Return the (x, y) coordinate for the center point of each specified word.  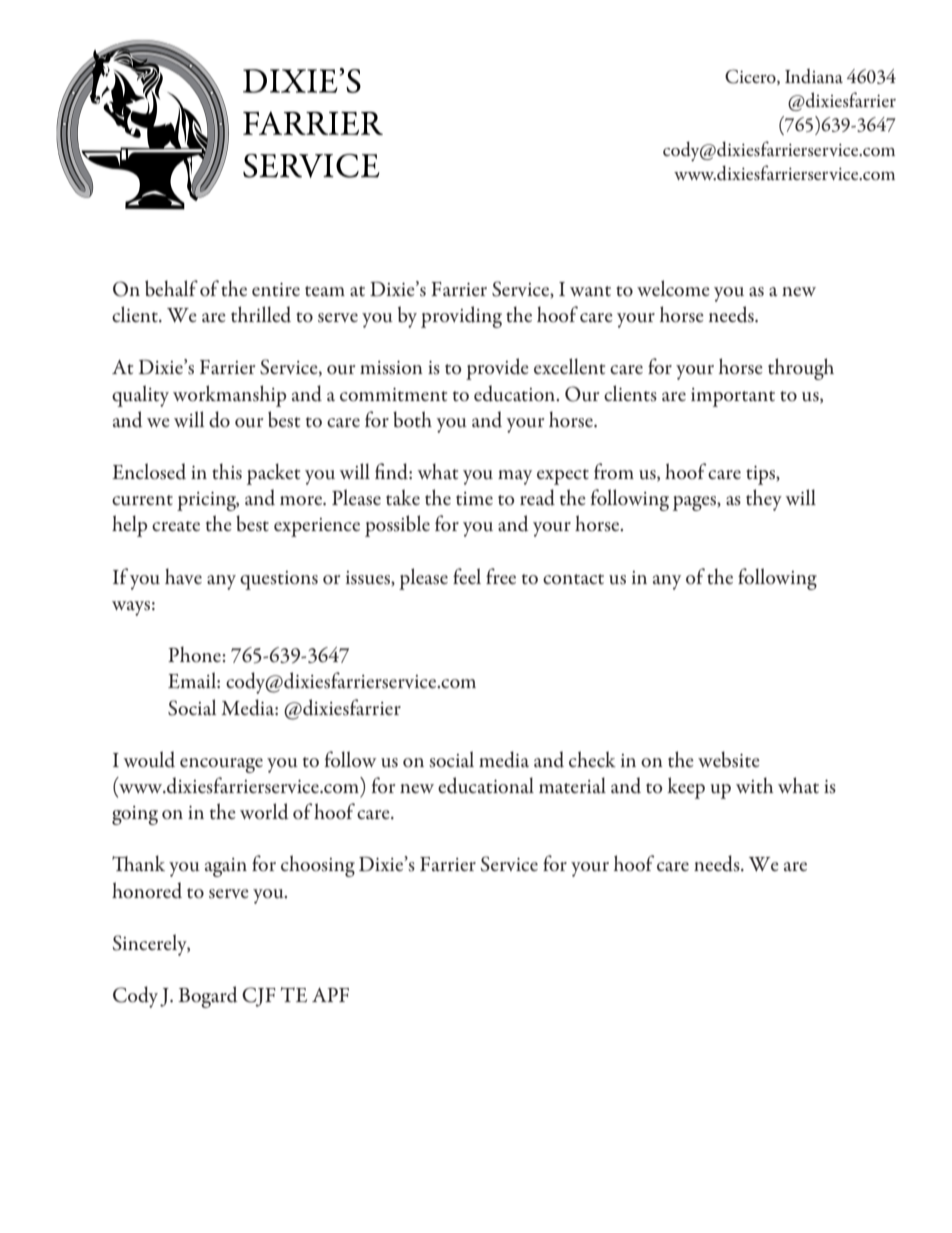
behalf (171, 288)
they (764, 500)
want (590, 291)
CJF (259, 997)
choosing (318, 866)
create (176, 526)
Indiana (814, 76)
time (474, 499)
